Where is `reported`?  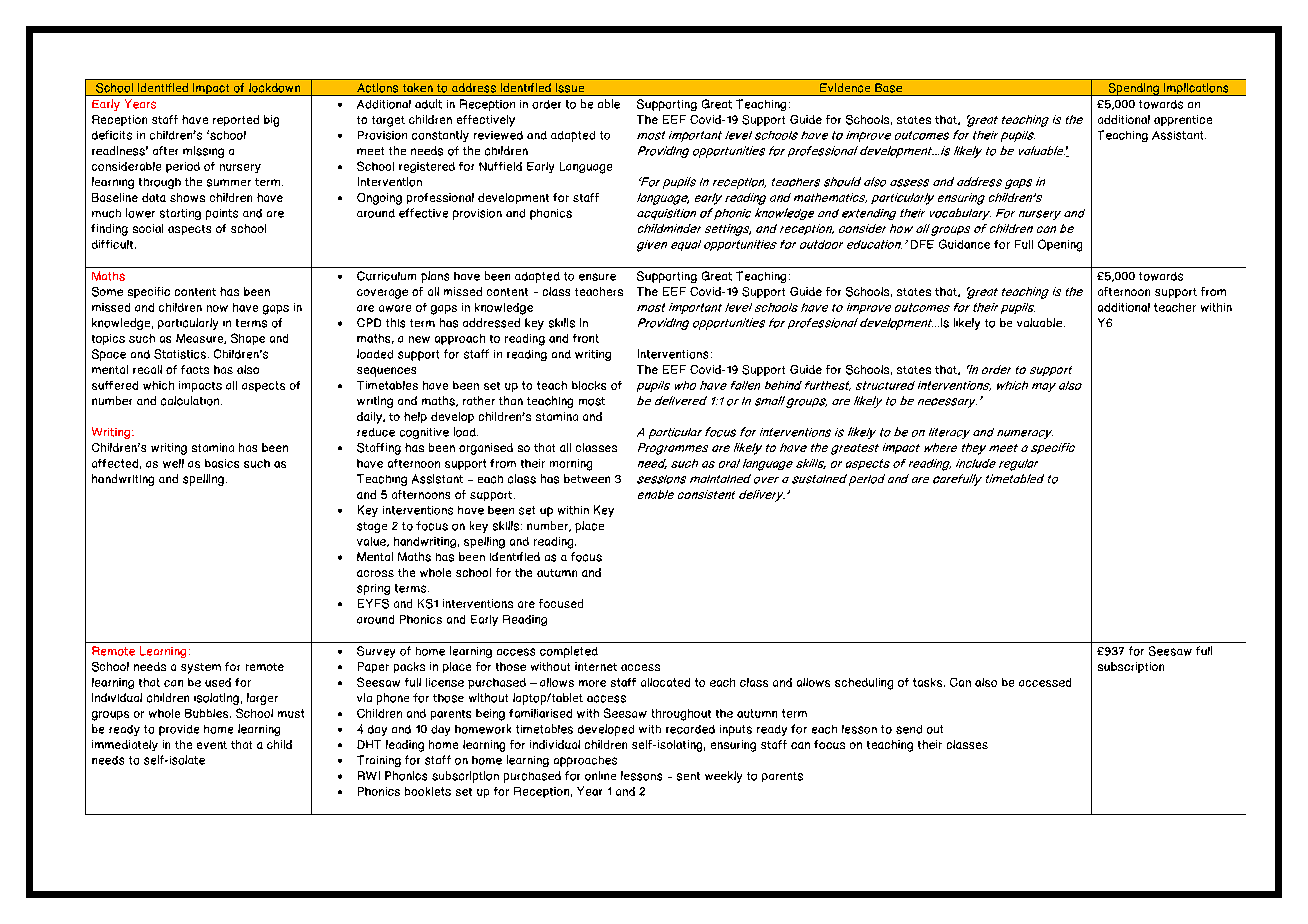
reported is located at coordinates (236, 120).
